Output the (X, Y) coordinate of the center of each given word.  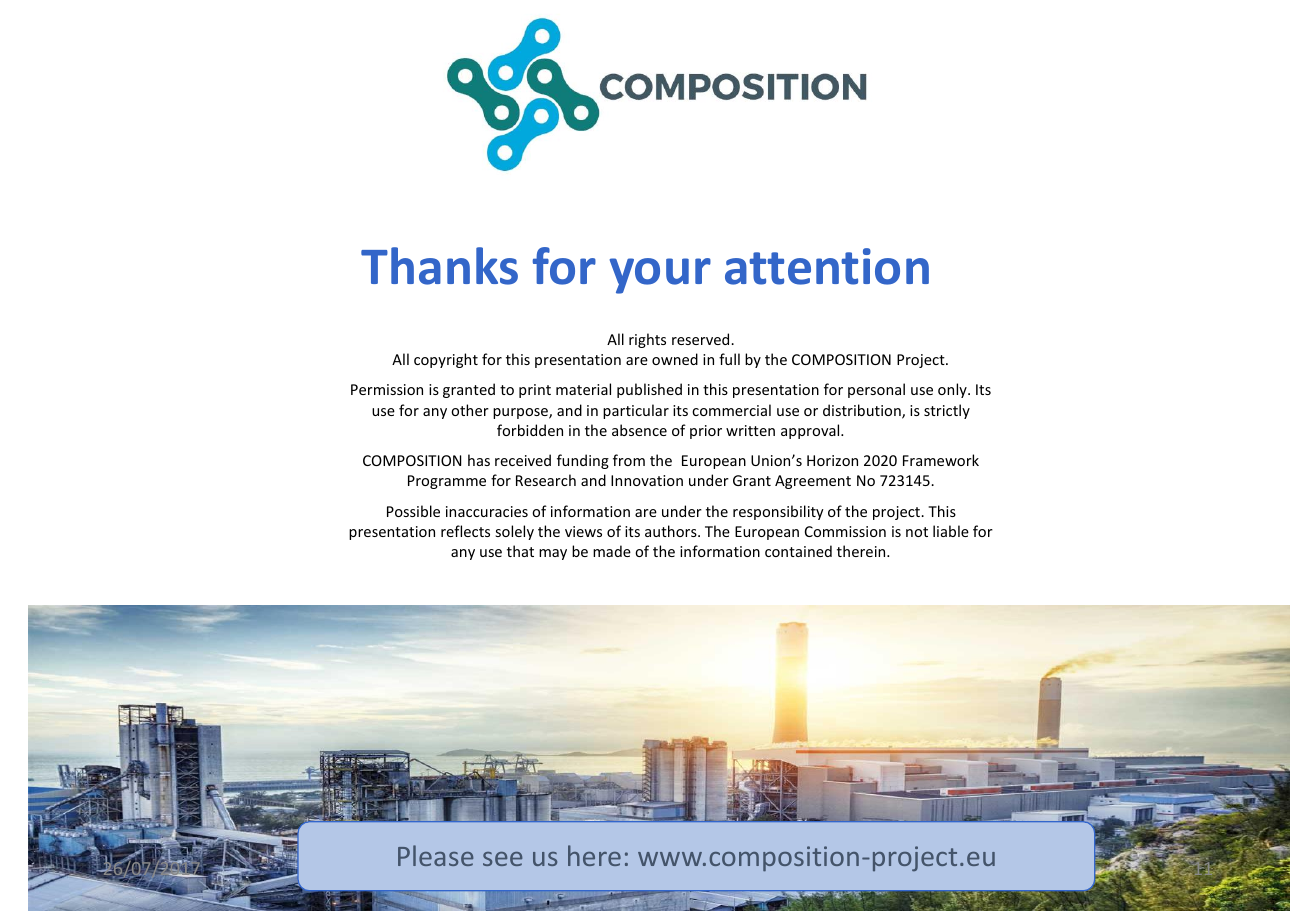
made (612, 551)
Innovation (647, 480)
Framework (941, 460)
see (502, 859)
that (520, 551)
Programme (447, 482)
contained (798, 551)
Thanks (439, 266)
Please (435, 855)
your (660, 276)
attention (827, 266)
